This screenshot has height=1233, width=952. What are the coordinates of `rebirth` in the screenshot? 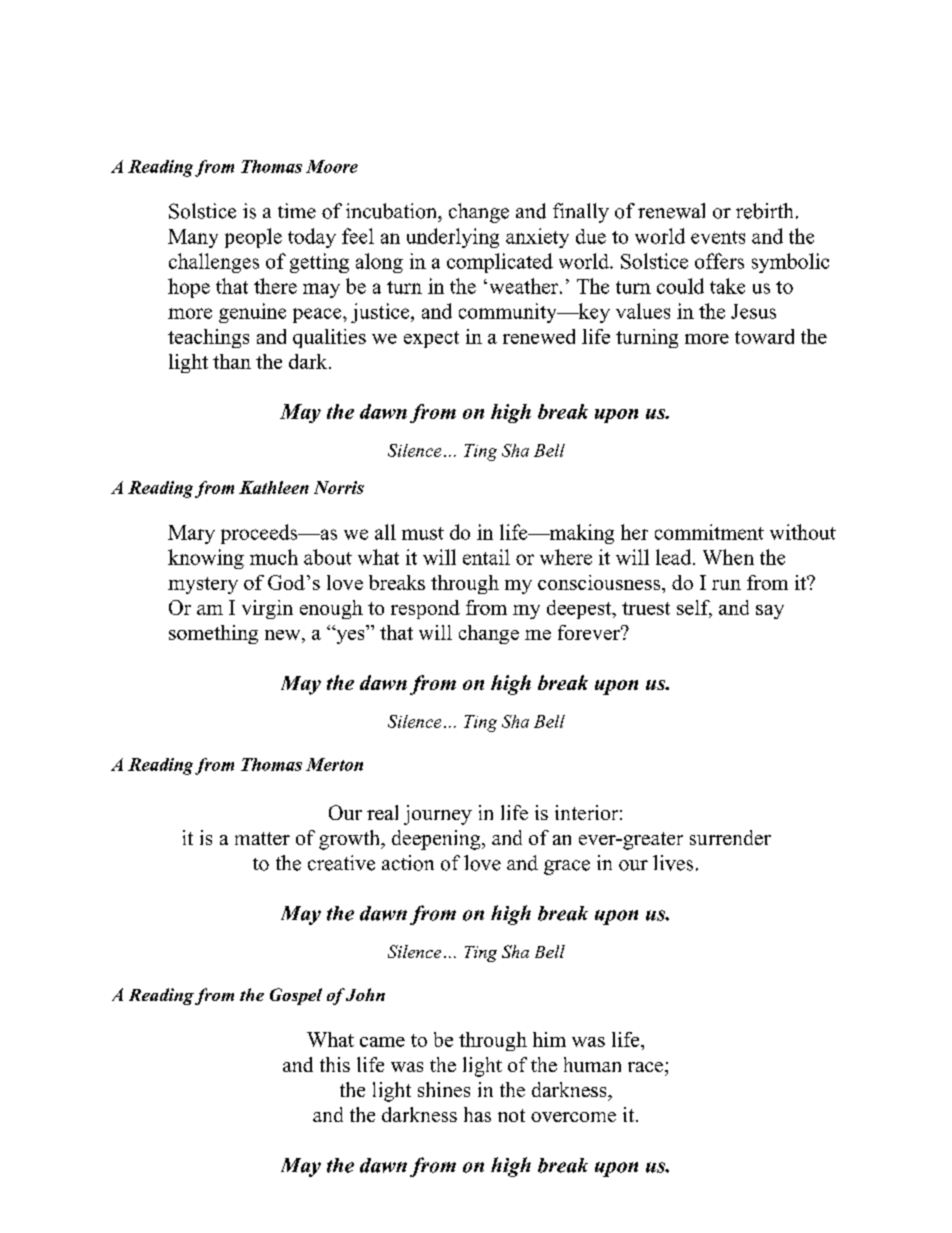 It's located at (764, 211).
